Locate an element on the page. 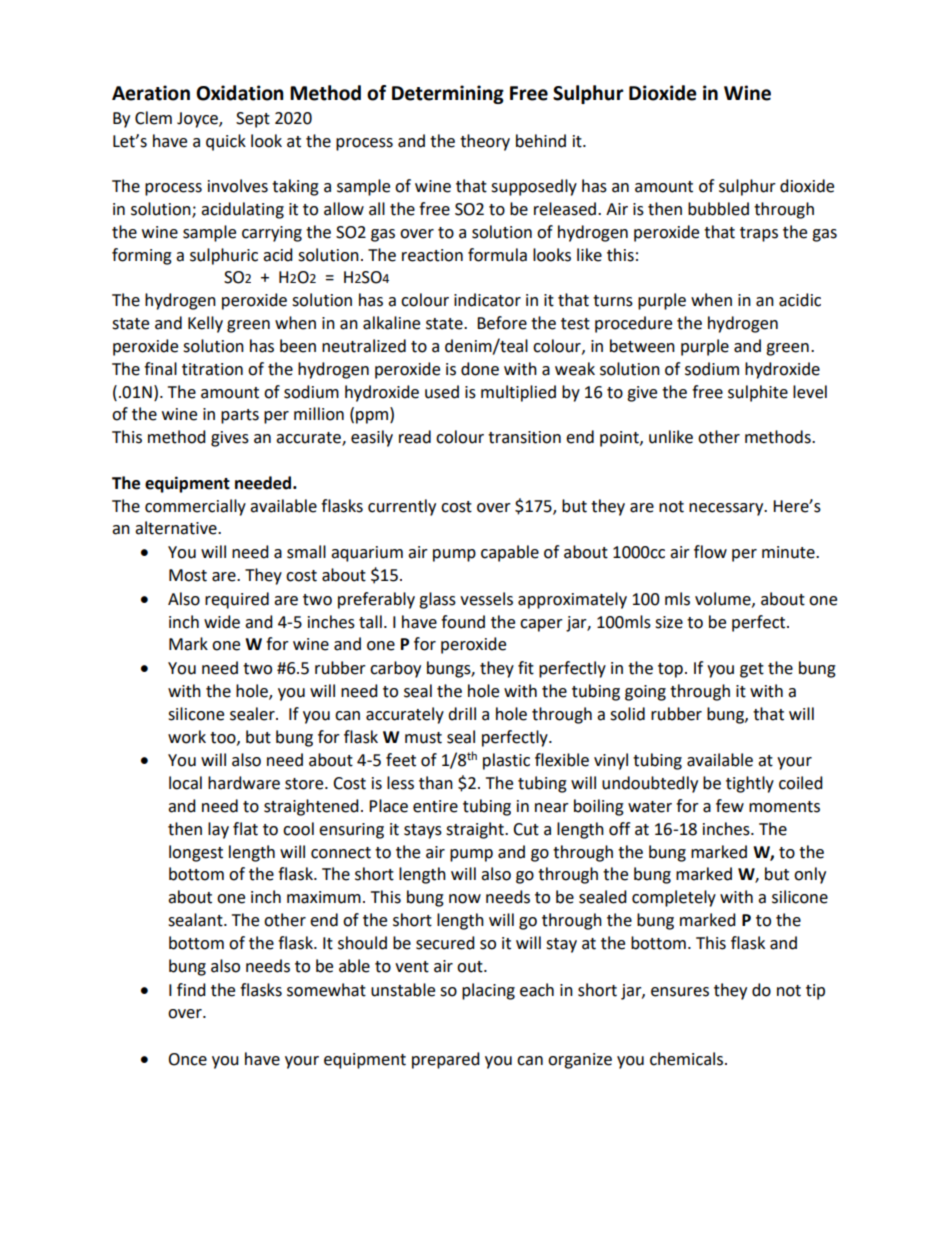 The width and height of the page is (952, 1233). bubbled is located at coordinates (718, 209).
